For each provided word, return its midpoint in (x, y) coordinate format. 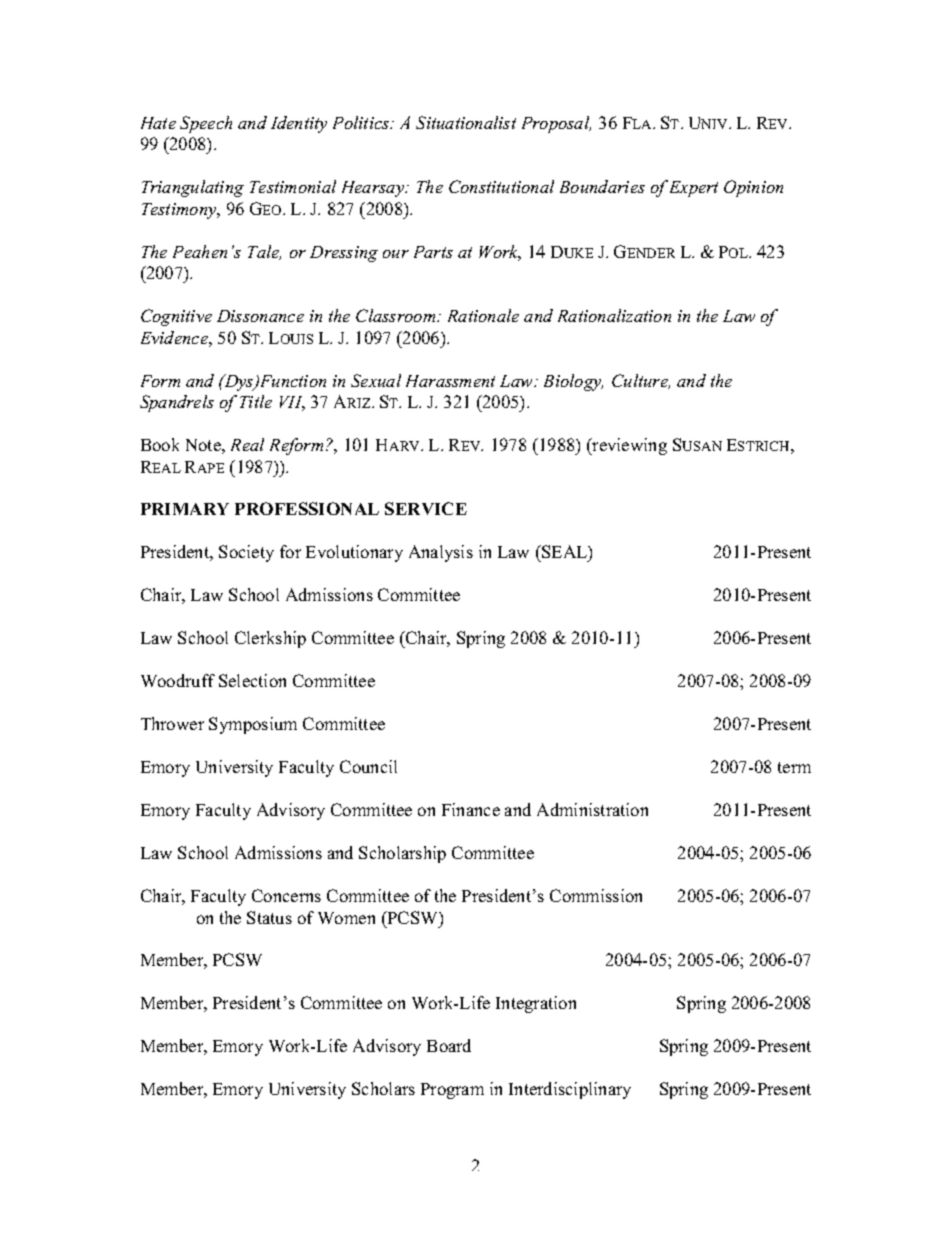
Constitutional (501, 186)
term (794, 767)
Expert (694, 189)
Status (269, 917)
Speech (206, 124)
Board (449, 1045)
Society (246, 553)
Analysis (441, 553)
